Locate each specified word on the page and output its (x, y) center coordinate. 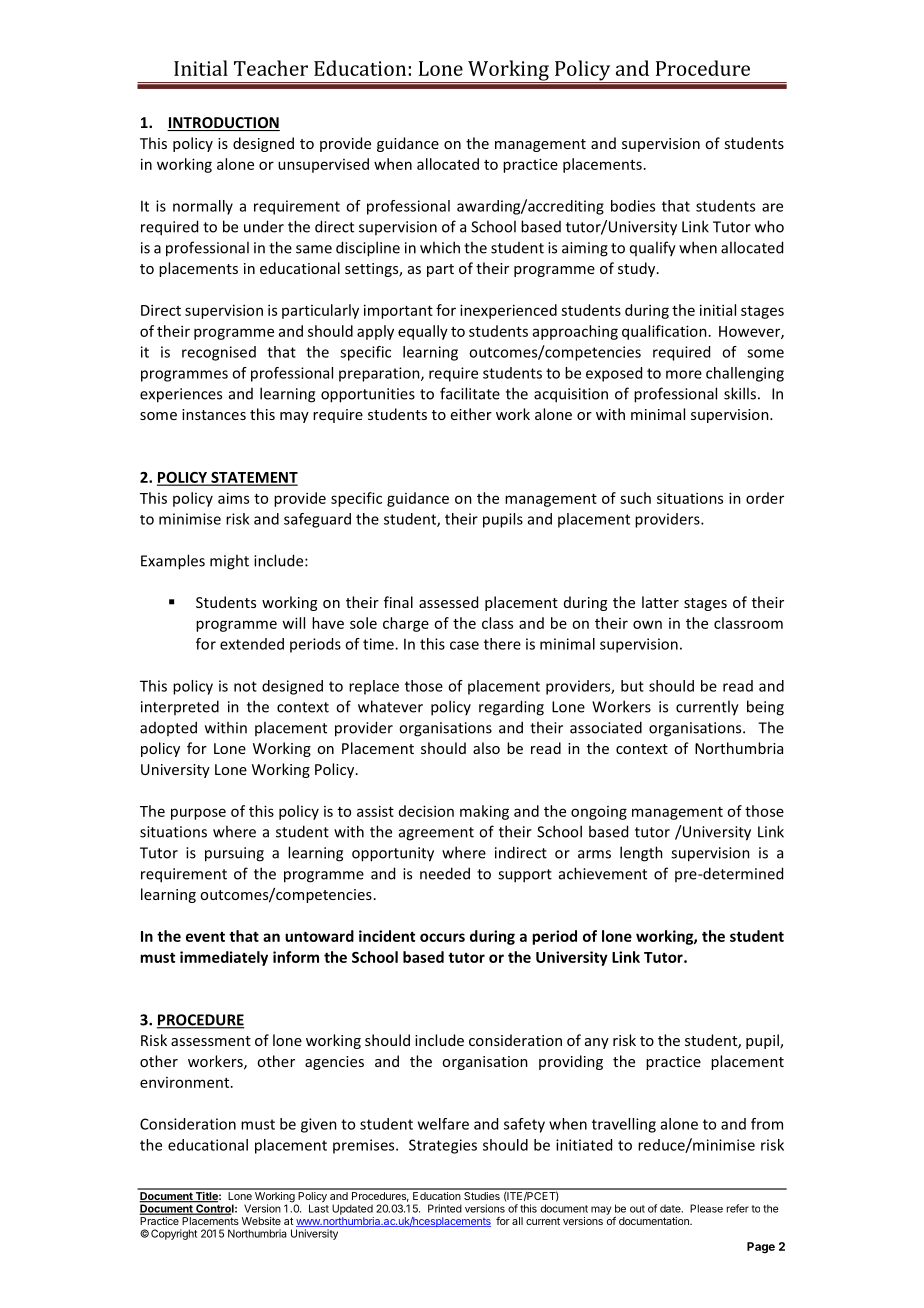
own (647, 624)
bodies (633, 206)
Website (261, 1221)
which (440, 247)
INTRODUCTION (223, 124)
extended (252, 644)
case (464, 645)
